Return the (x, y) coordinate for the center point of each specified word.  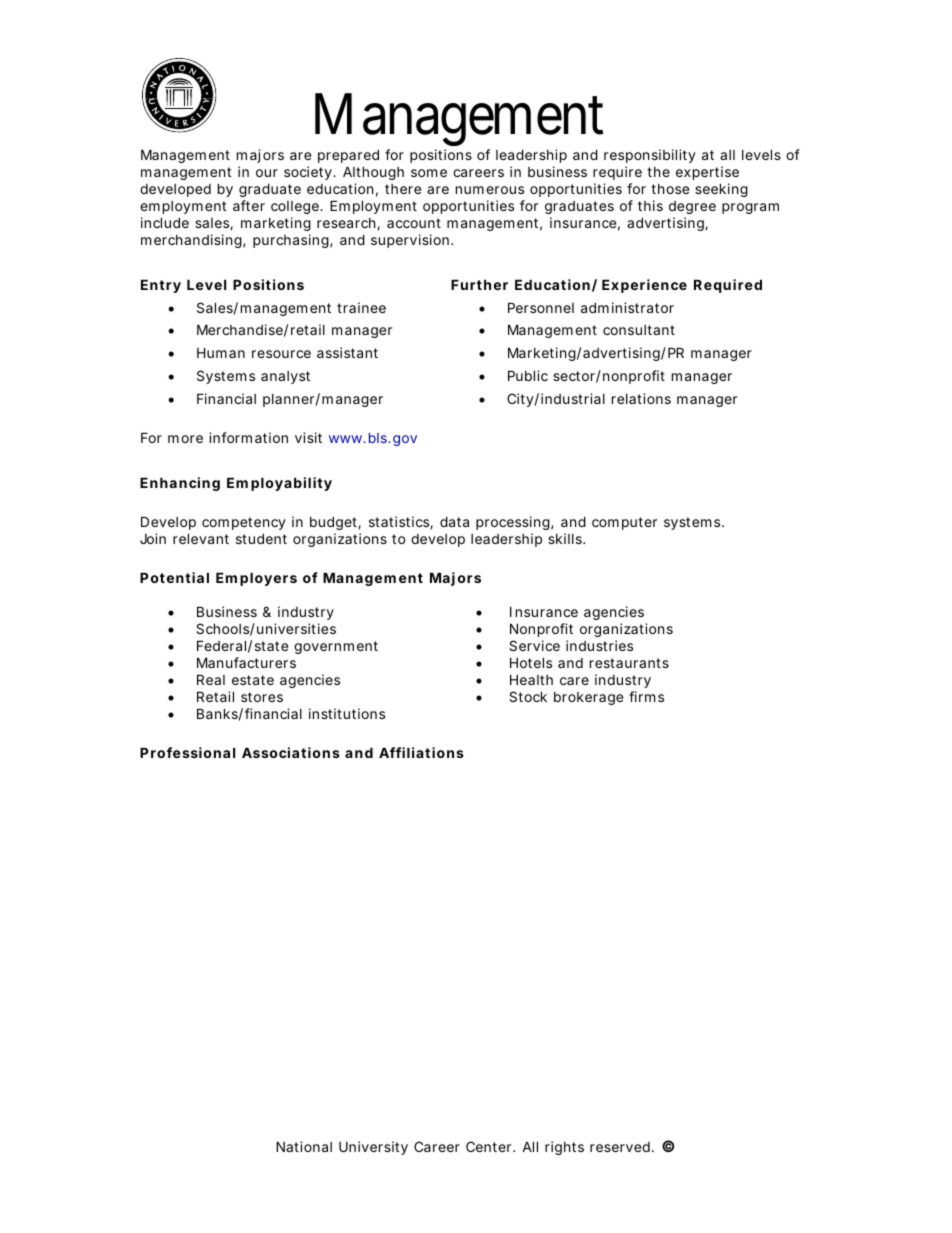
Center (490, 1146)
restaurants (629, 663)
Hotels (531, 662)
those (670, 189)
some (429, 173)
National (304, 1146)
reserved (620, 1147)
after (249, 205)
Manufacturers (246, 662)
